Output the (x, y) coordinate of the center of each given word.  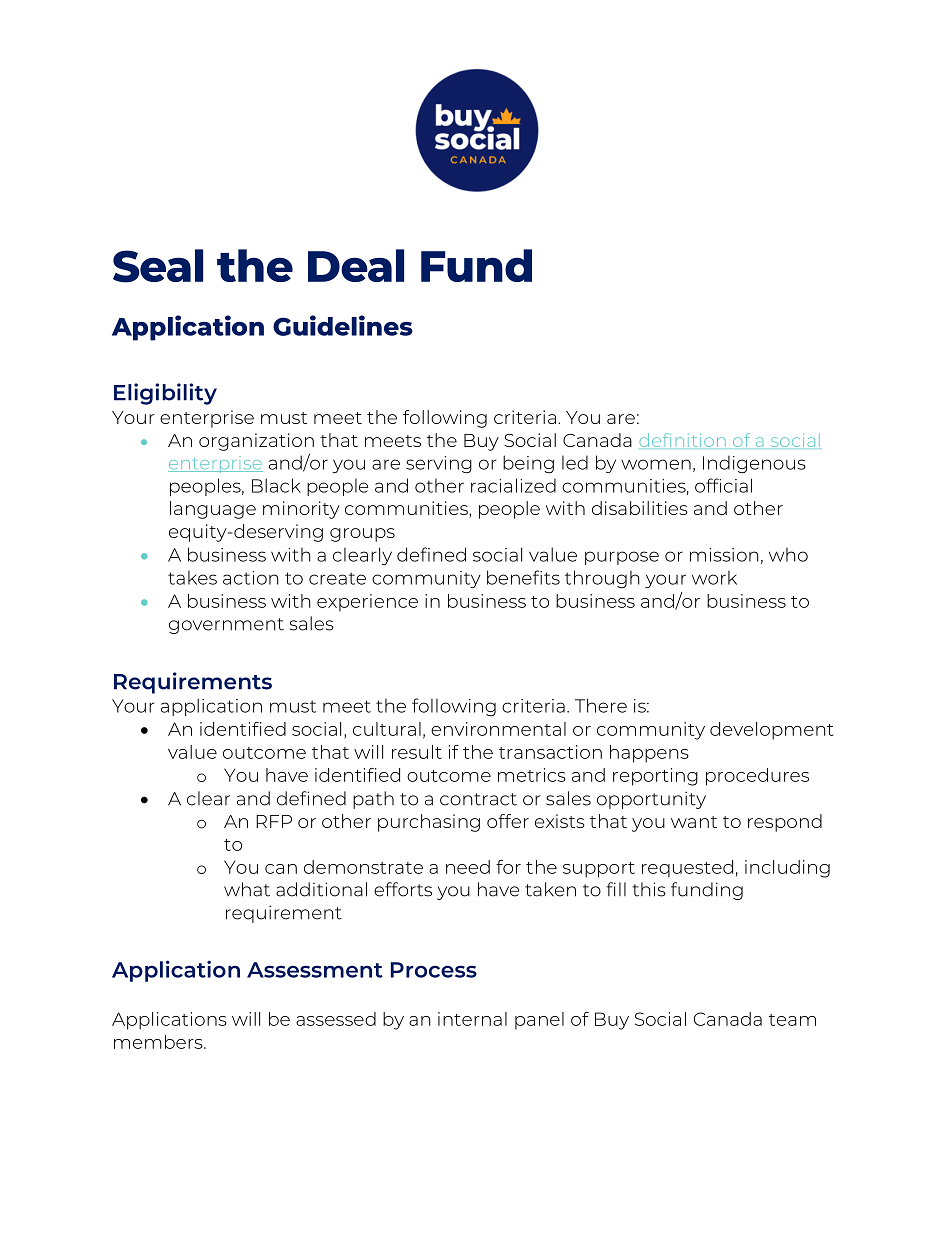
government (226, 626)
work (714, 578)
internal (472, 1019)
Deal (356, 265)
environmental (498, 729)
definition (683, 440)
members (159, 1042)
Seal (158, 266)
